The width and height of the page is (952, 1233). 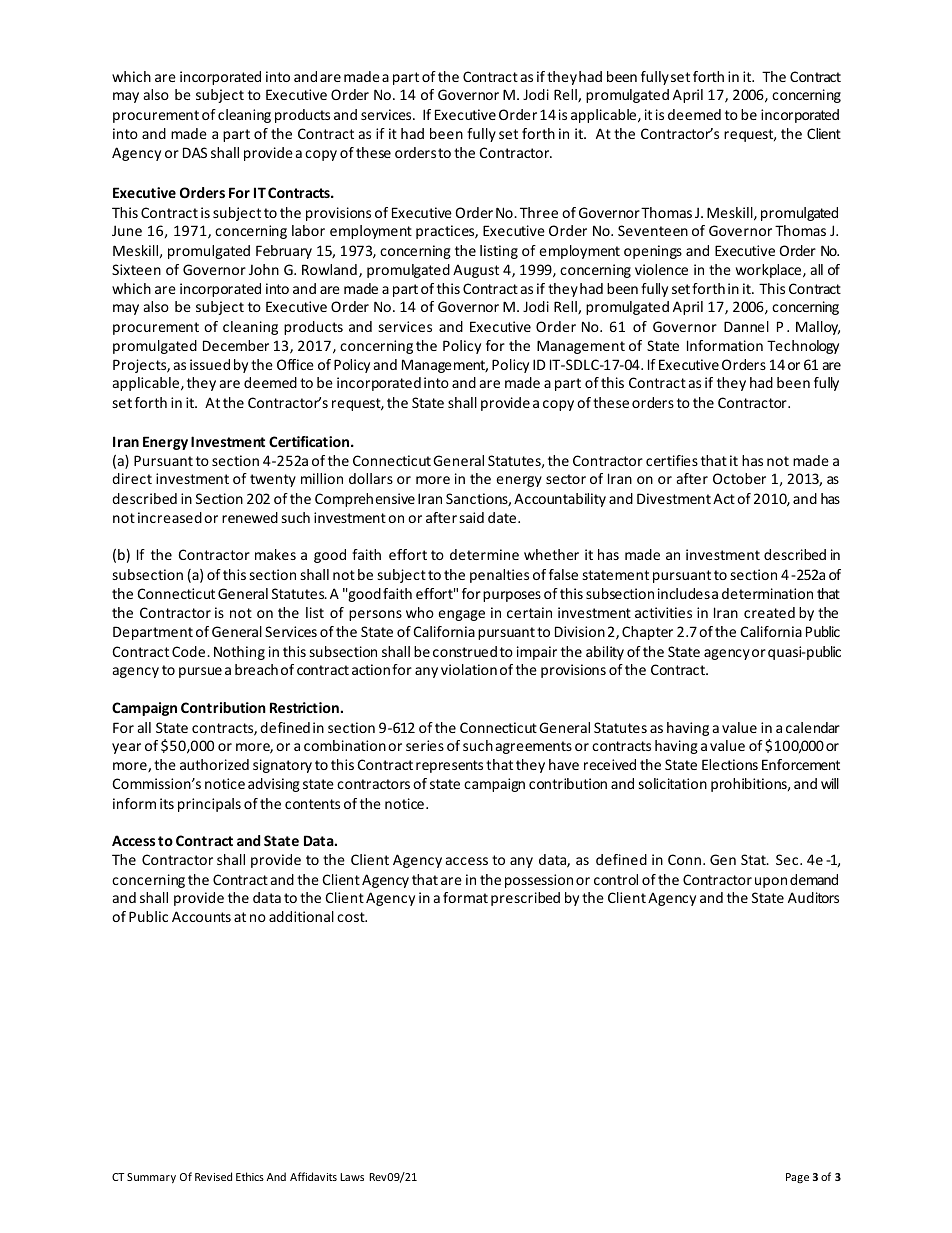 I want to click on Page, so click(x=797, y=1178).
